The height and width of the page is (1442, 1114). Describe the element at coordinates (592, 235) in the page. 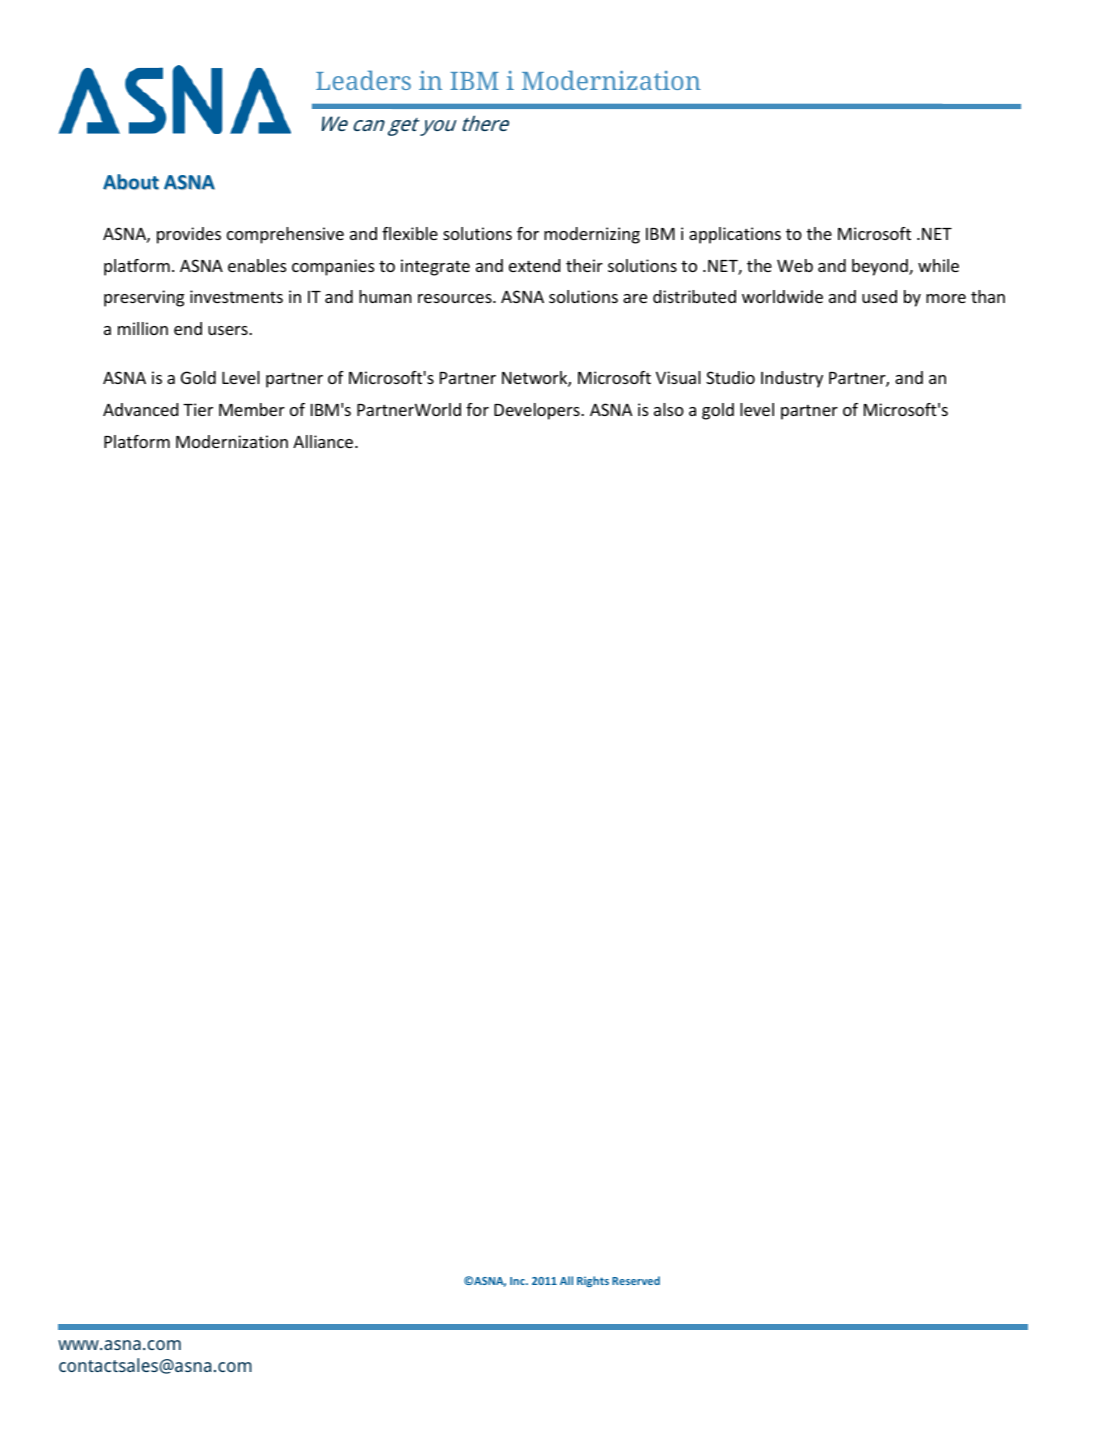

I see `modernizing` at that location.
